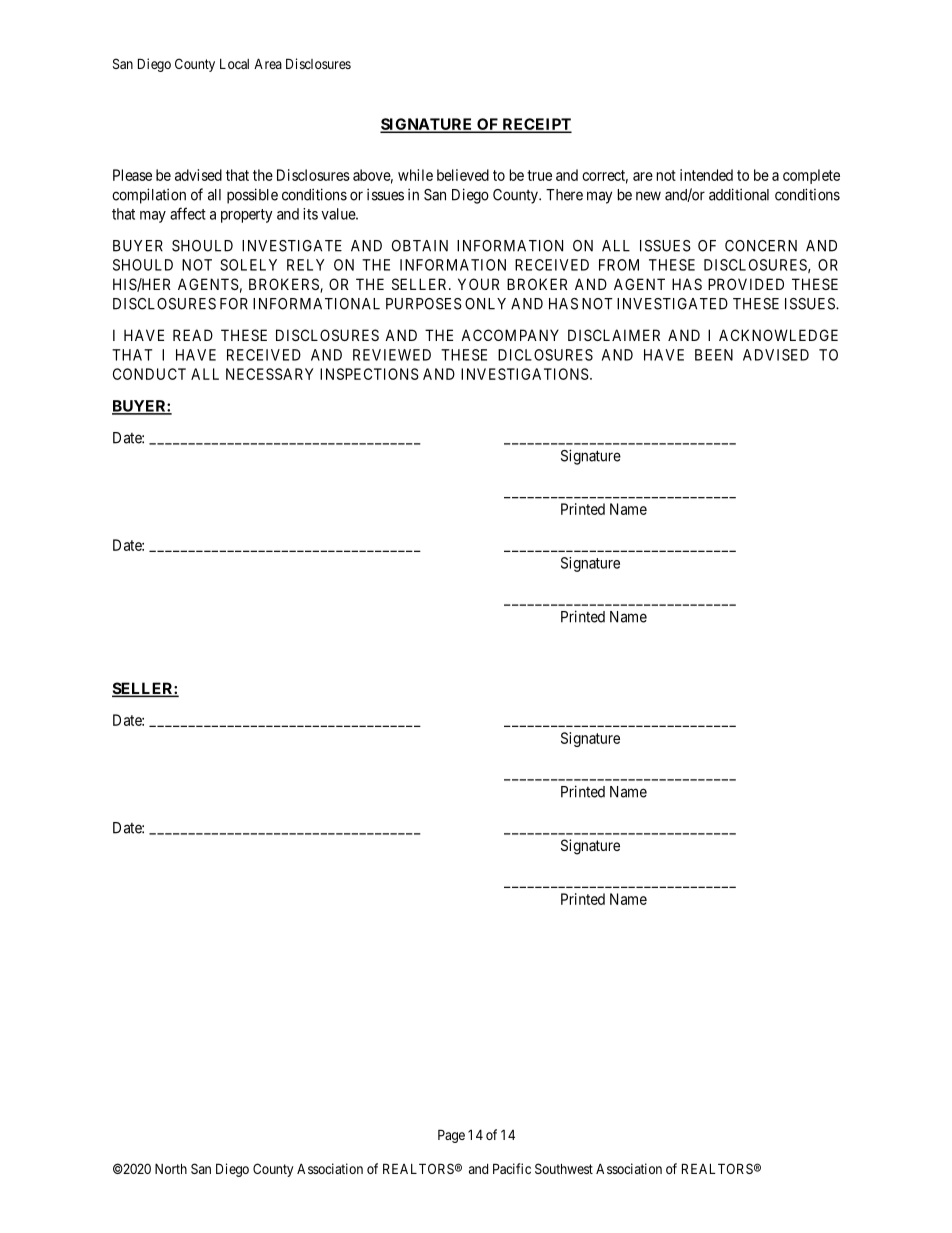 The image size is (952, 1233). I want to click on Southwest, so click(564, 1168).
